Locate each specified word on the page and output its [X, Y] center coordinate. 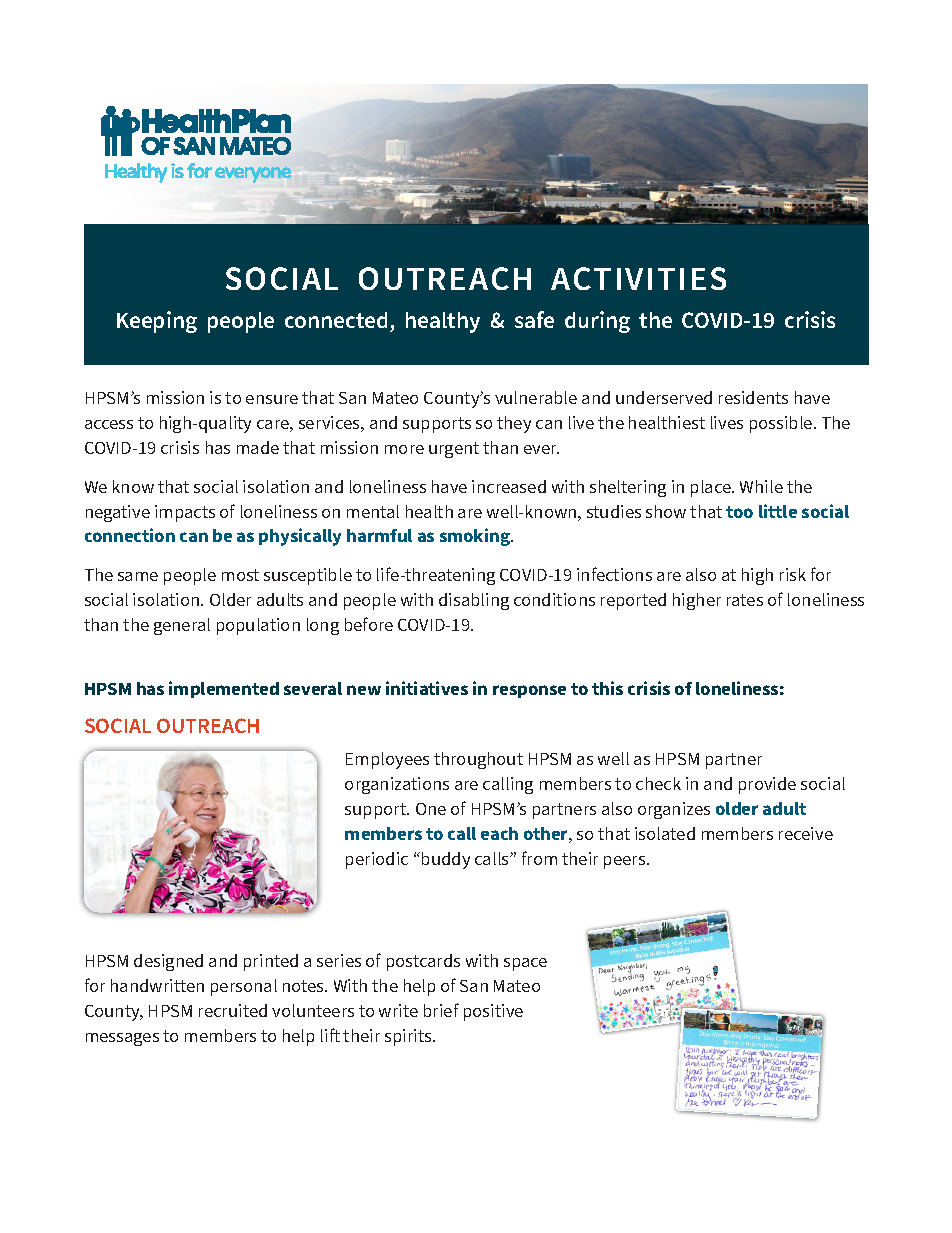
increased [509, 486]
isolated [665, 833]
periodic [377, 860]
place [712, 488]
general [182, 626]
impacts [185, 513]
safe [534, 319]
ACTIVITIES [638, 278]
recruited [233, 1010]
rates [745, 600]
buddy [446, 860]
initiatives [427, 688]
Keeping [157, 322]
